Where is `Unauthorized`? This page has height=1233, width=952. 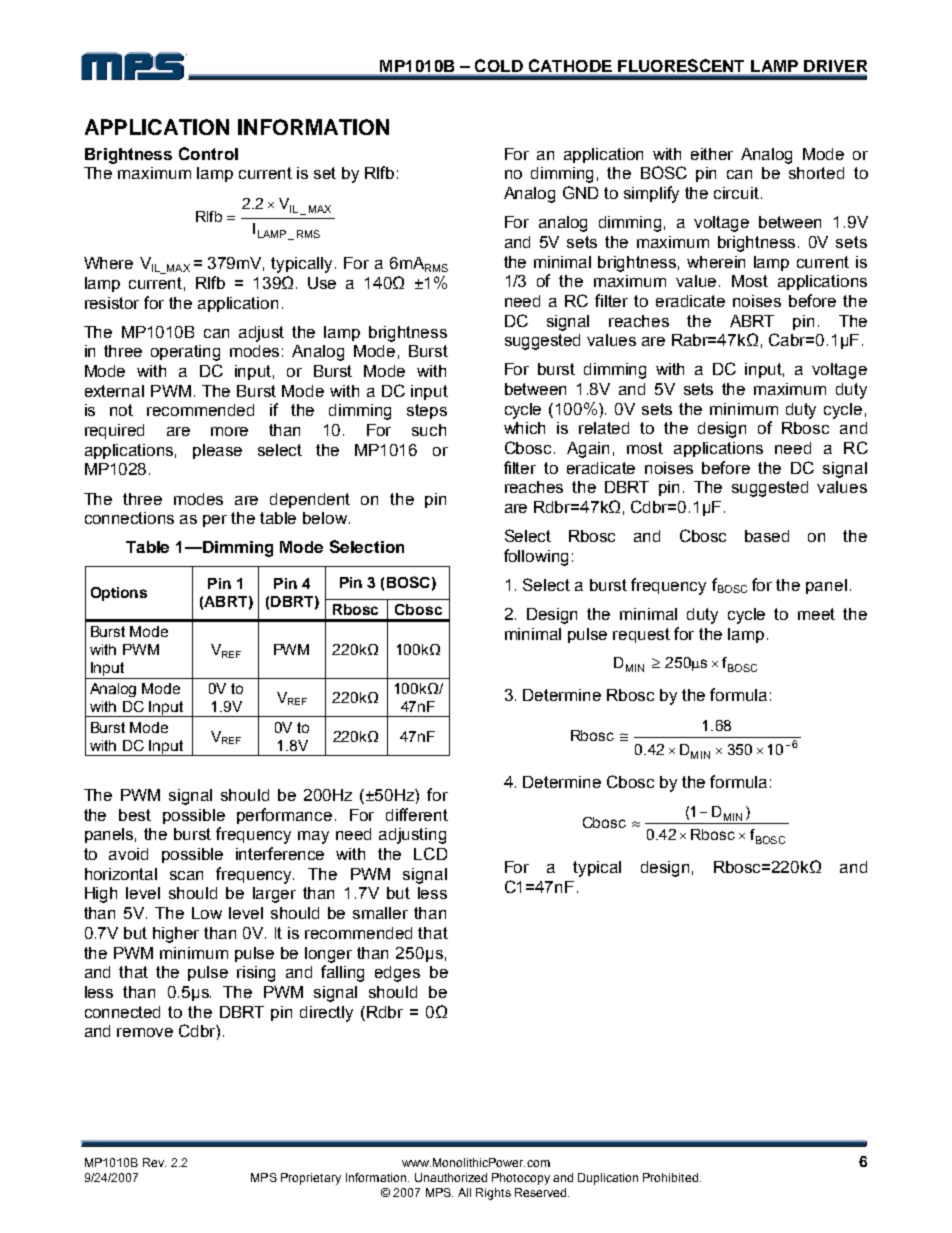
Unauthorized is located at coordinates (451, 1177).
